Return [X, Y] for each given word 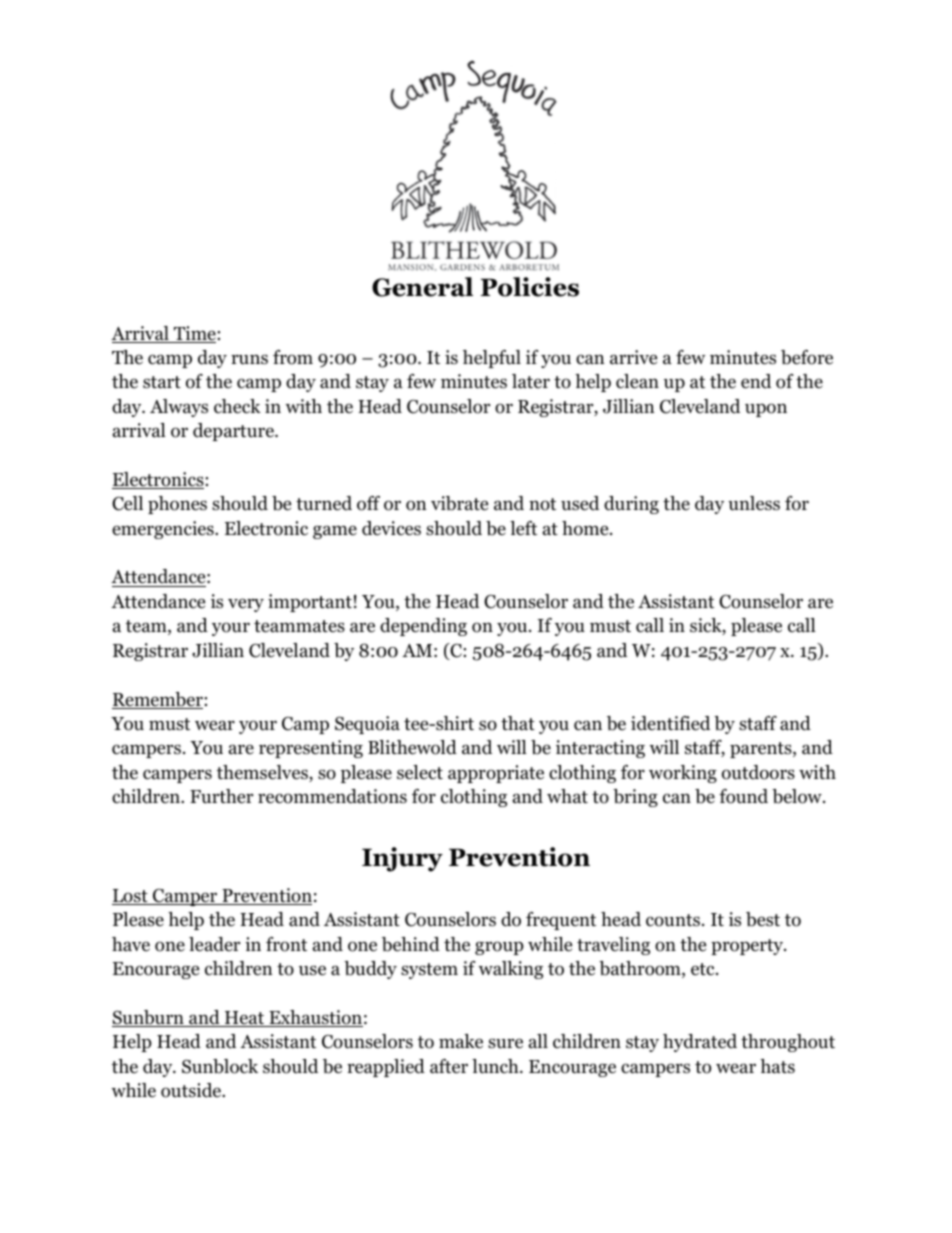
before [807, 357]
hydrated [700, 1043]
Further [221, 796]
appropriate [496, 774]
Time [194, 334]
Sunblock [220, 1066]
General [422, 287]
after [449, 1066]
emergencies [164, 530]
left [523, 528]
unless [754, 503]
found [743, 796]
